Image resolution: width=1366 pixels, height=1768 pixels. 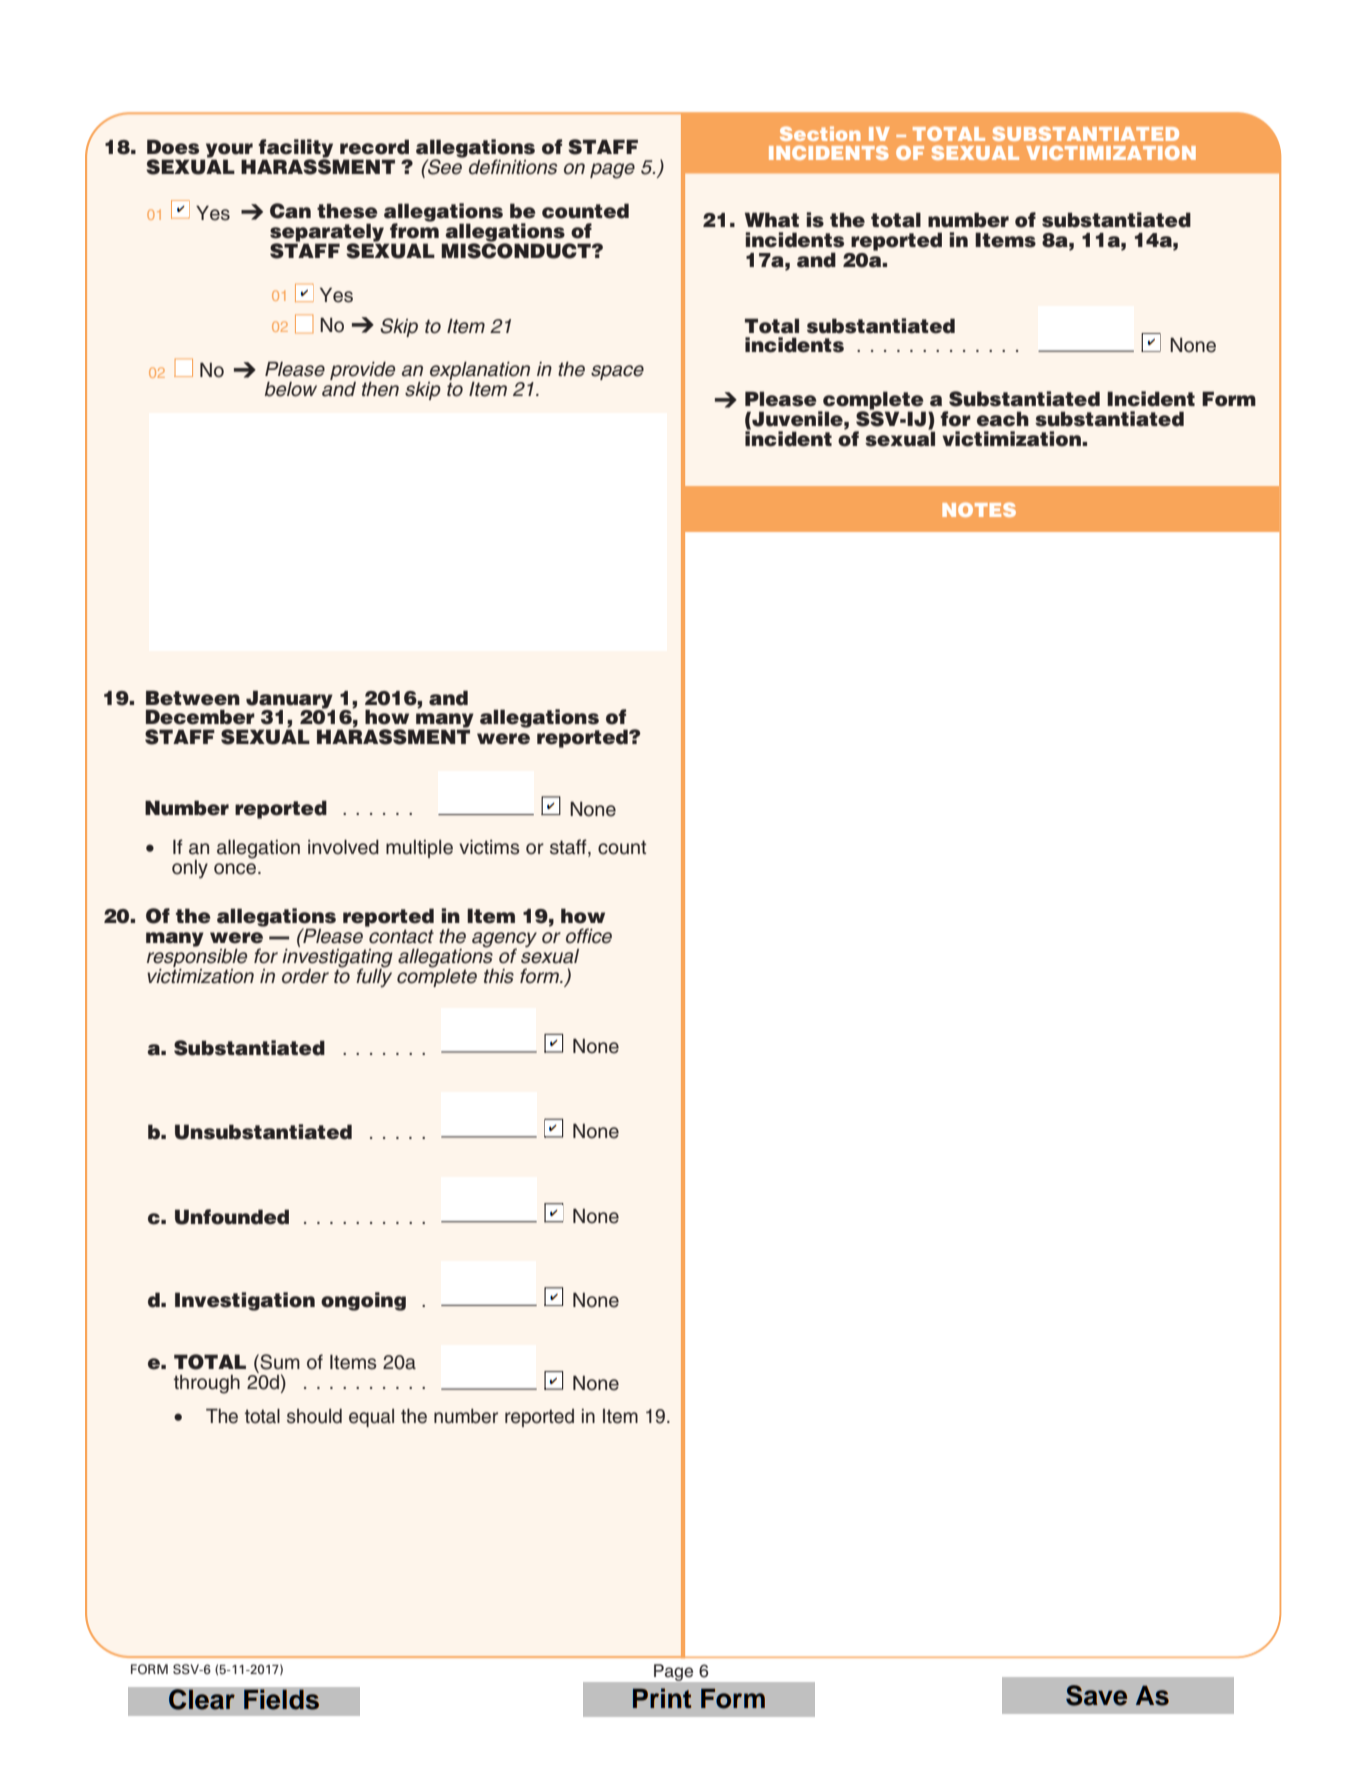 I want to click on your, so click(x=229, y=151).
